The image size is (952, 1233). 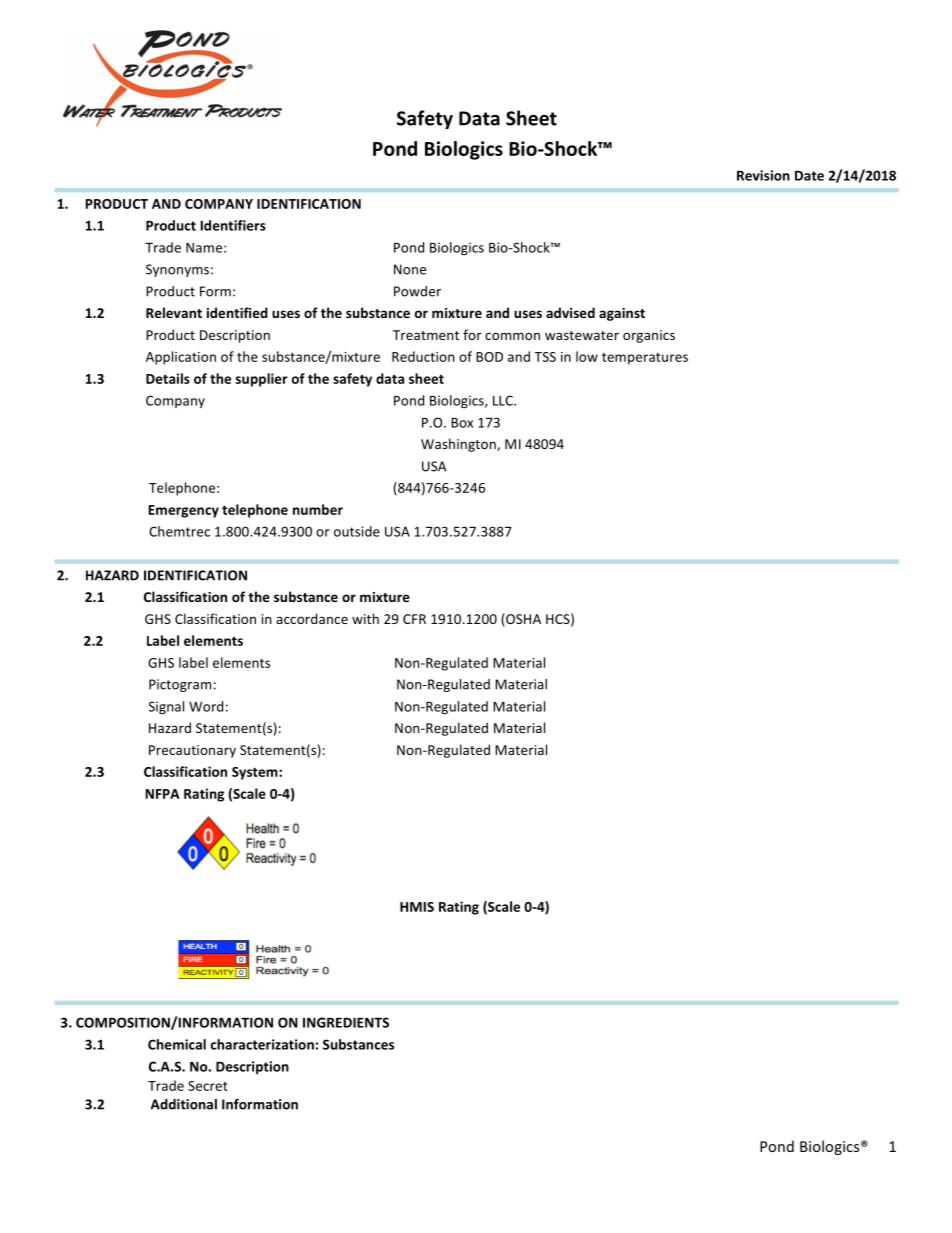 I want to click on System, so click(x=256, y=773).
